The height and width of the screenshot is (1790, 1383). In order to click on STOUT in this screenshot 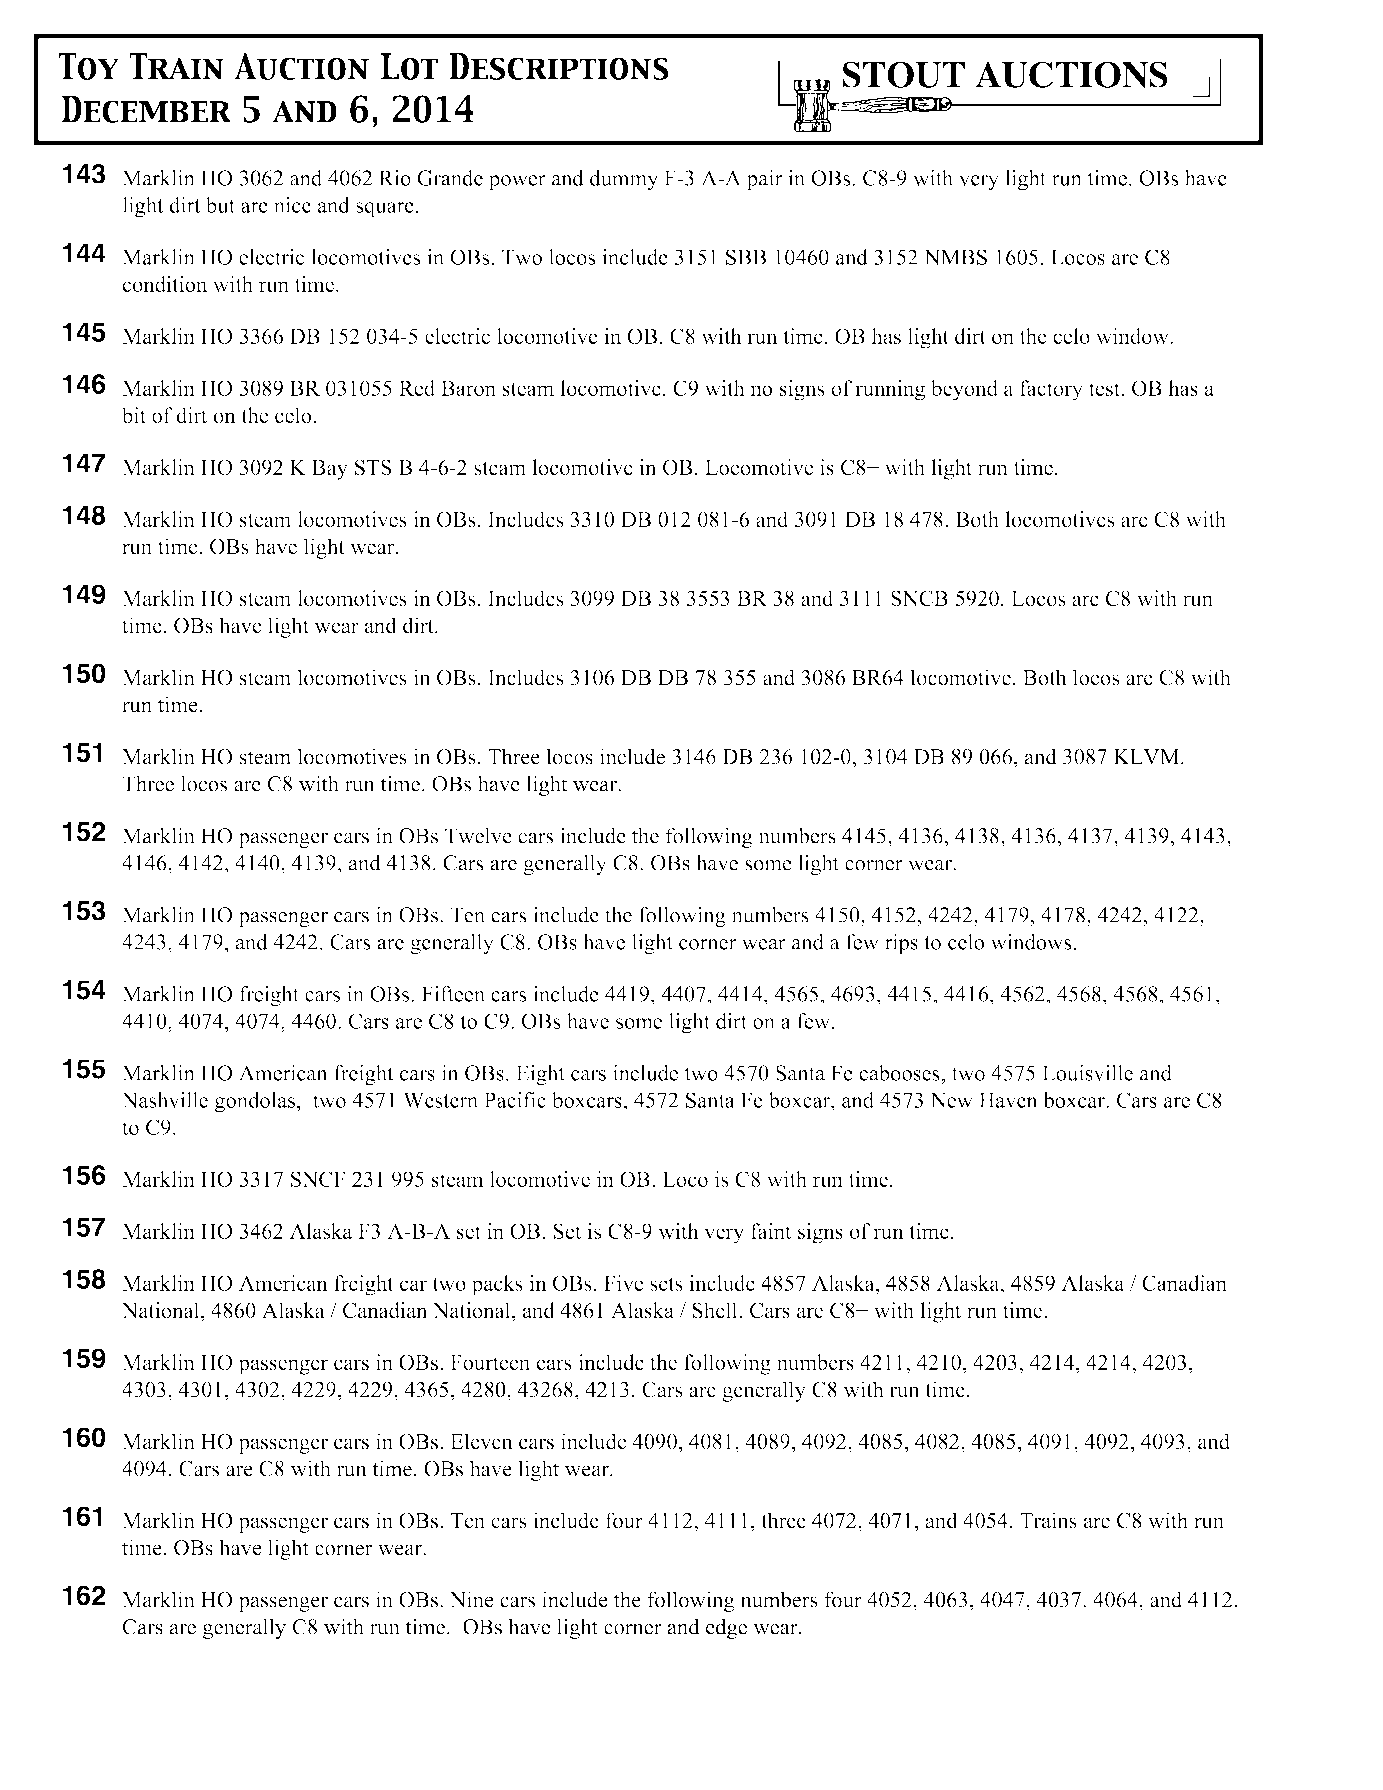, I will do `click(903, 74)`.
